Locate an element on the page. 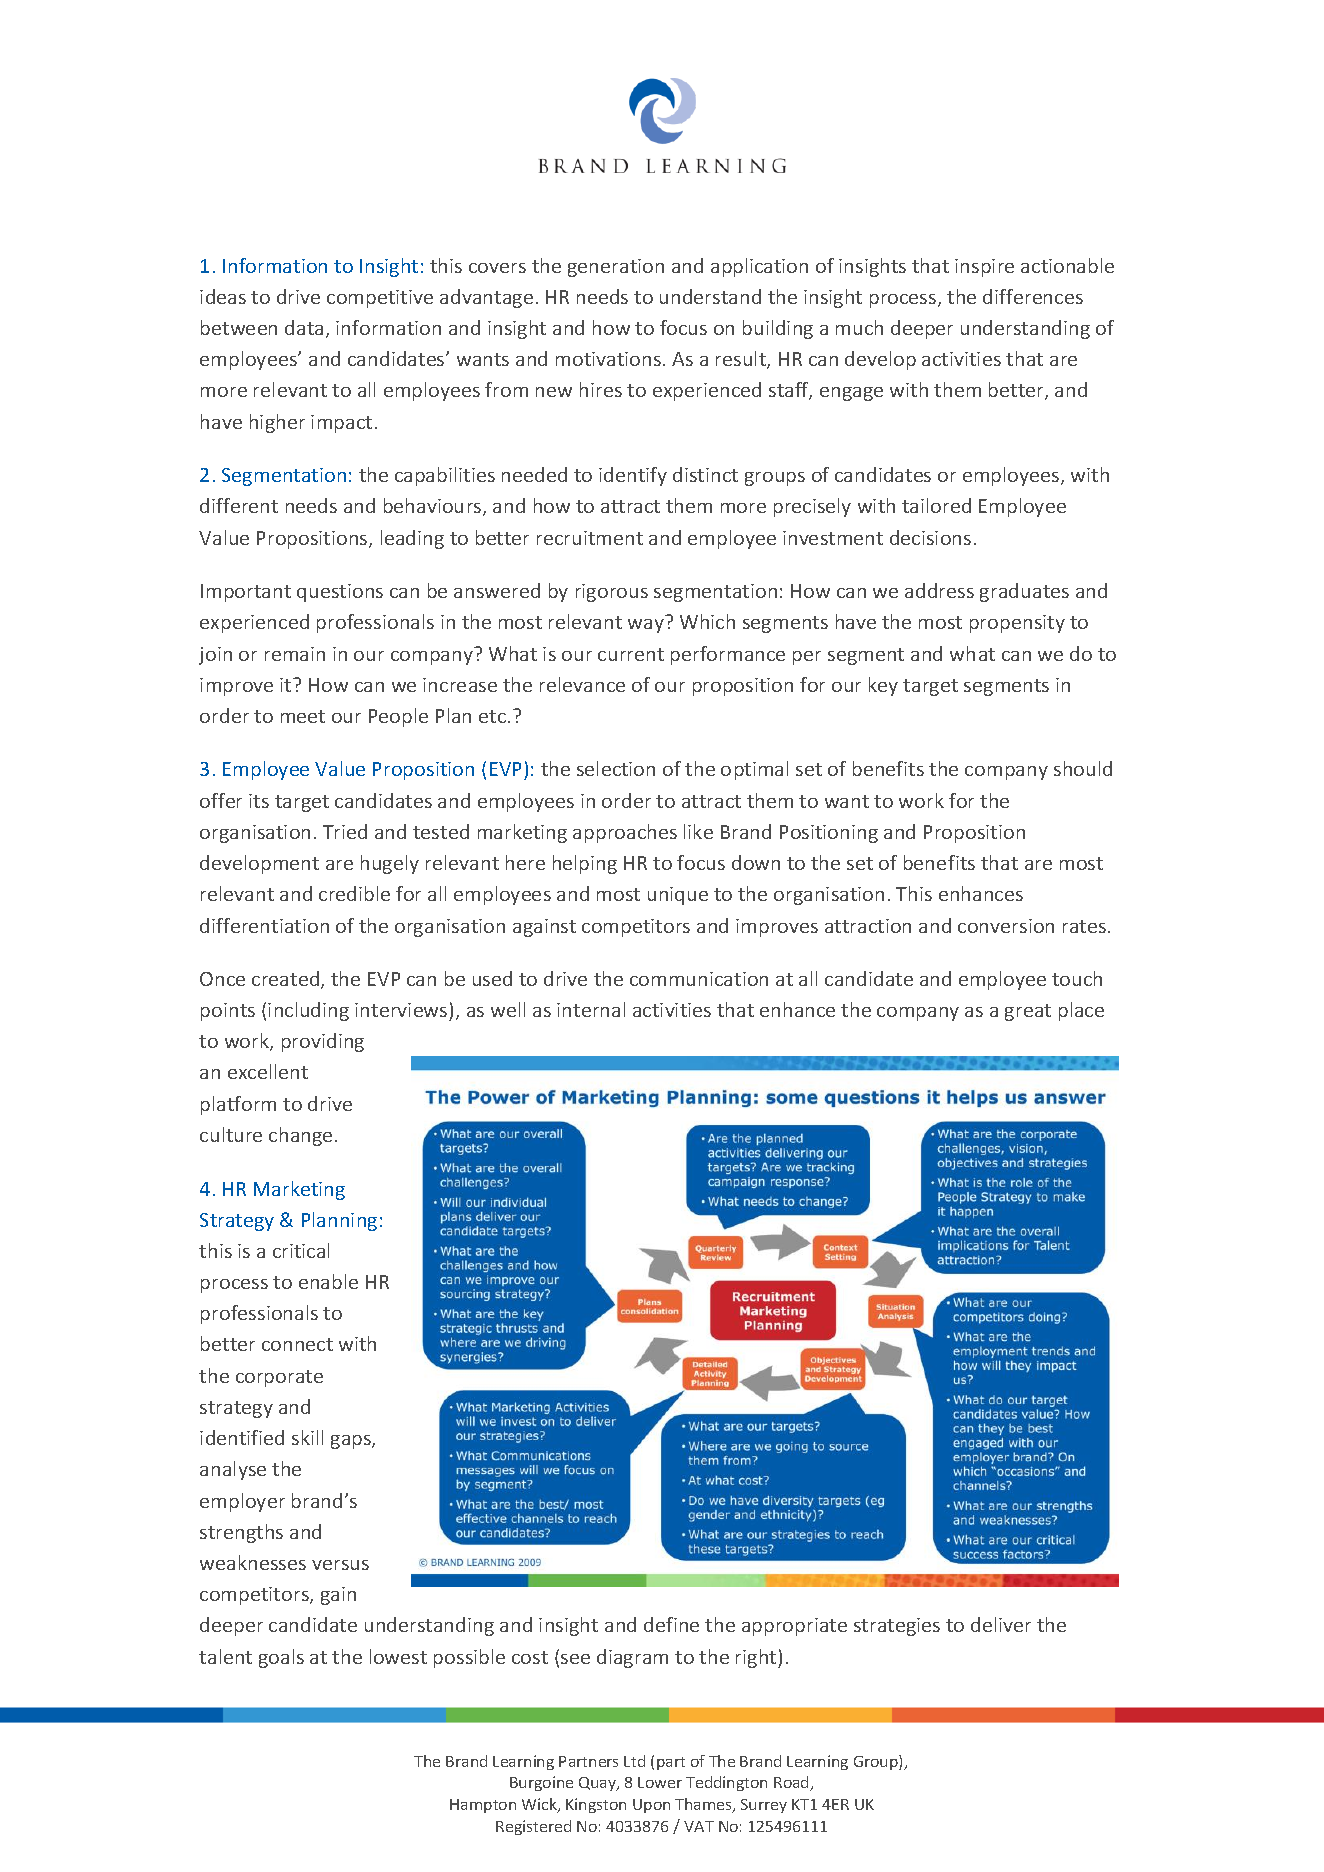 The height and width of the image is (1872, 1324). define is located at coordinates (671, 1624).
